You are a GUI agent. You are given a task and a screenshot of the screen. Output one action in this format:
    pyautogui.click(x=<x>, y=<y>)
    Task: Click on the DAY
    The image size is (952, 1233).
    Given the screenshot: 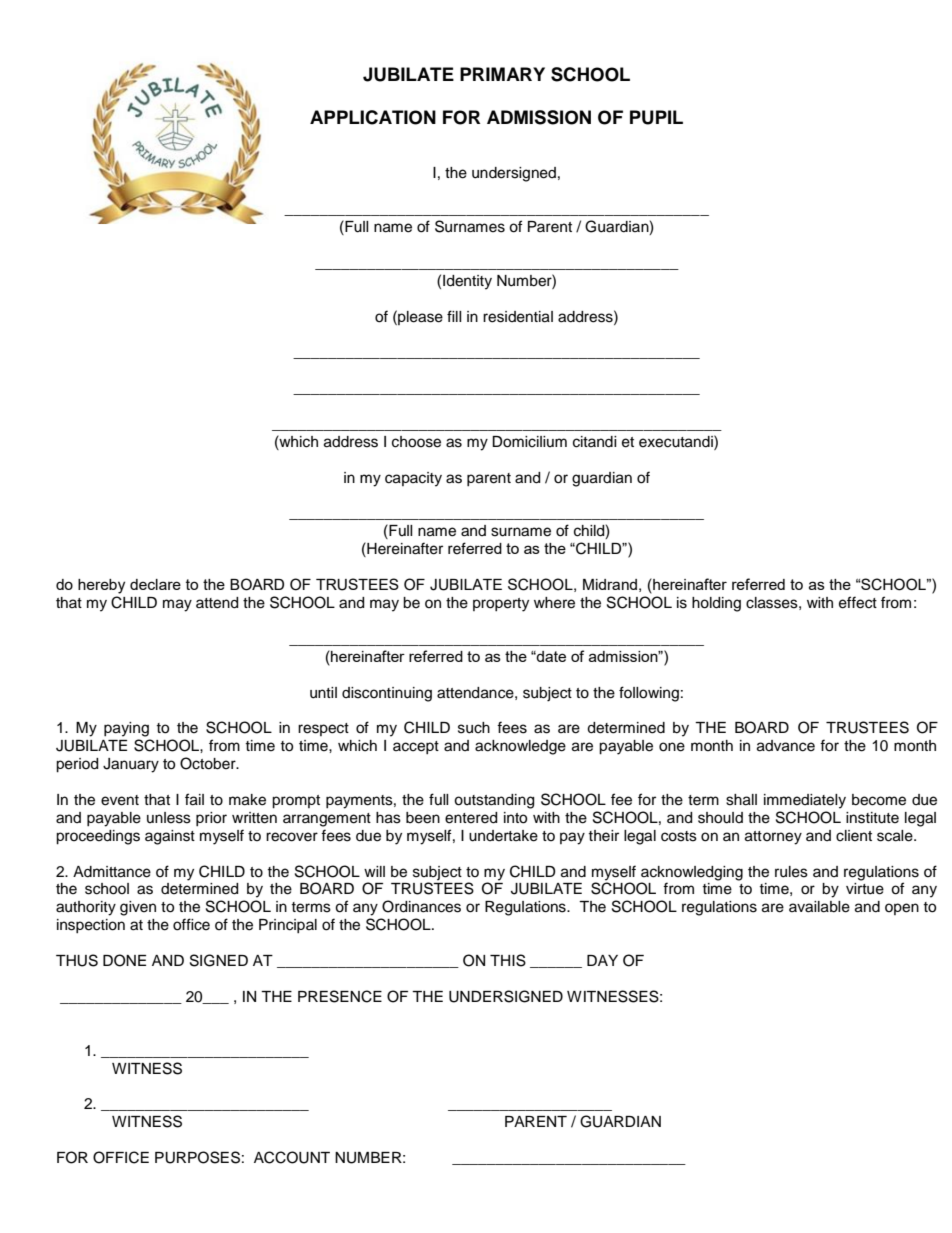 What is the action you would take?
    pyautogui.click(x=602, y=960)
